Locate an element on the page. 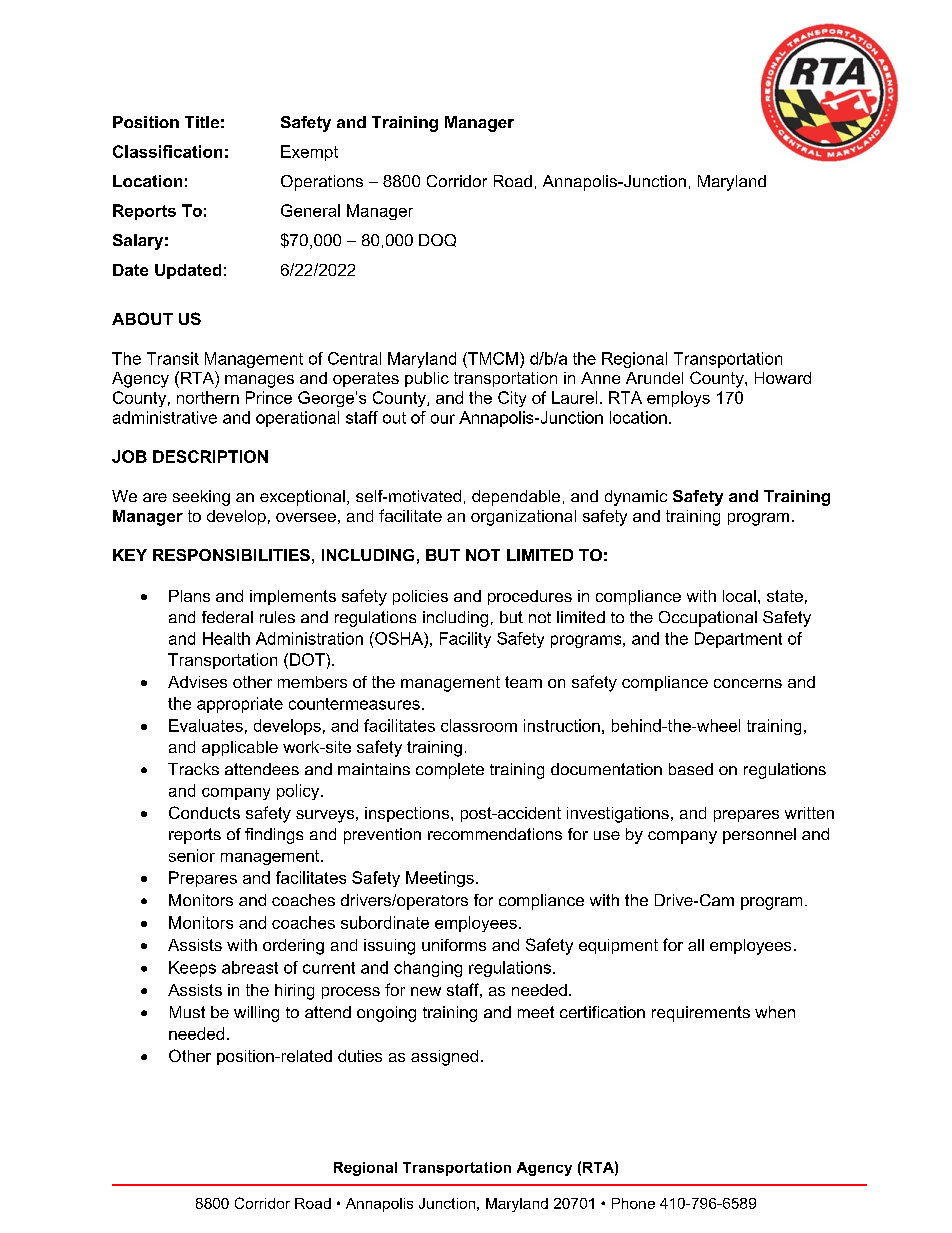 The width and height of the image is (952, 1233). Howard is located at coordinates (783, 378).
